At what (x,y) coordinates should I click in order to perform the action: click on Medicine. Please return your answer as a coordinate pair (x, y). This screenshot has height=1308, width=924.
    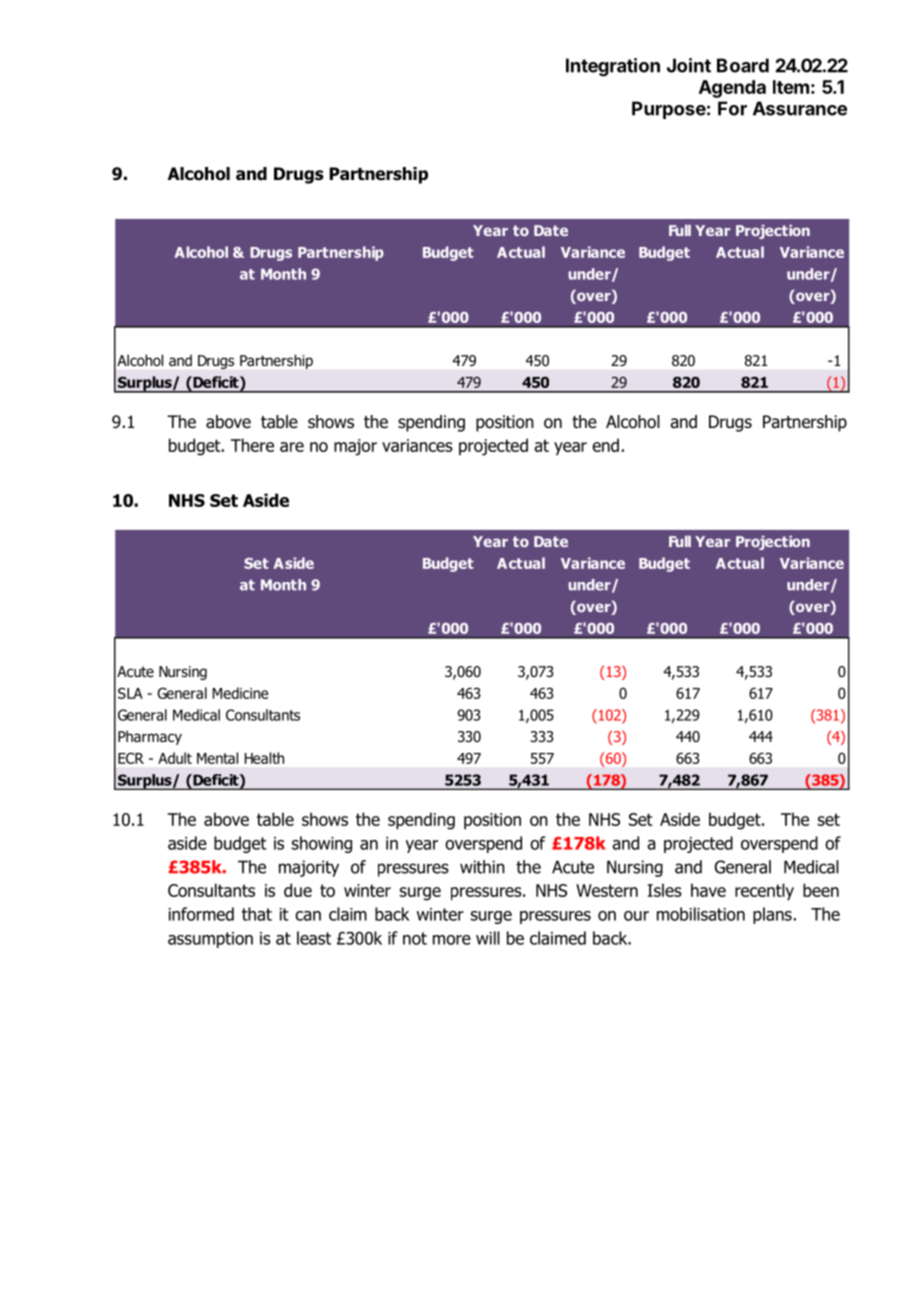
    Looking at the image, I should click on (240, 693).
